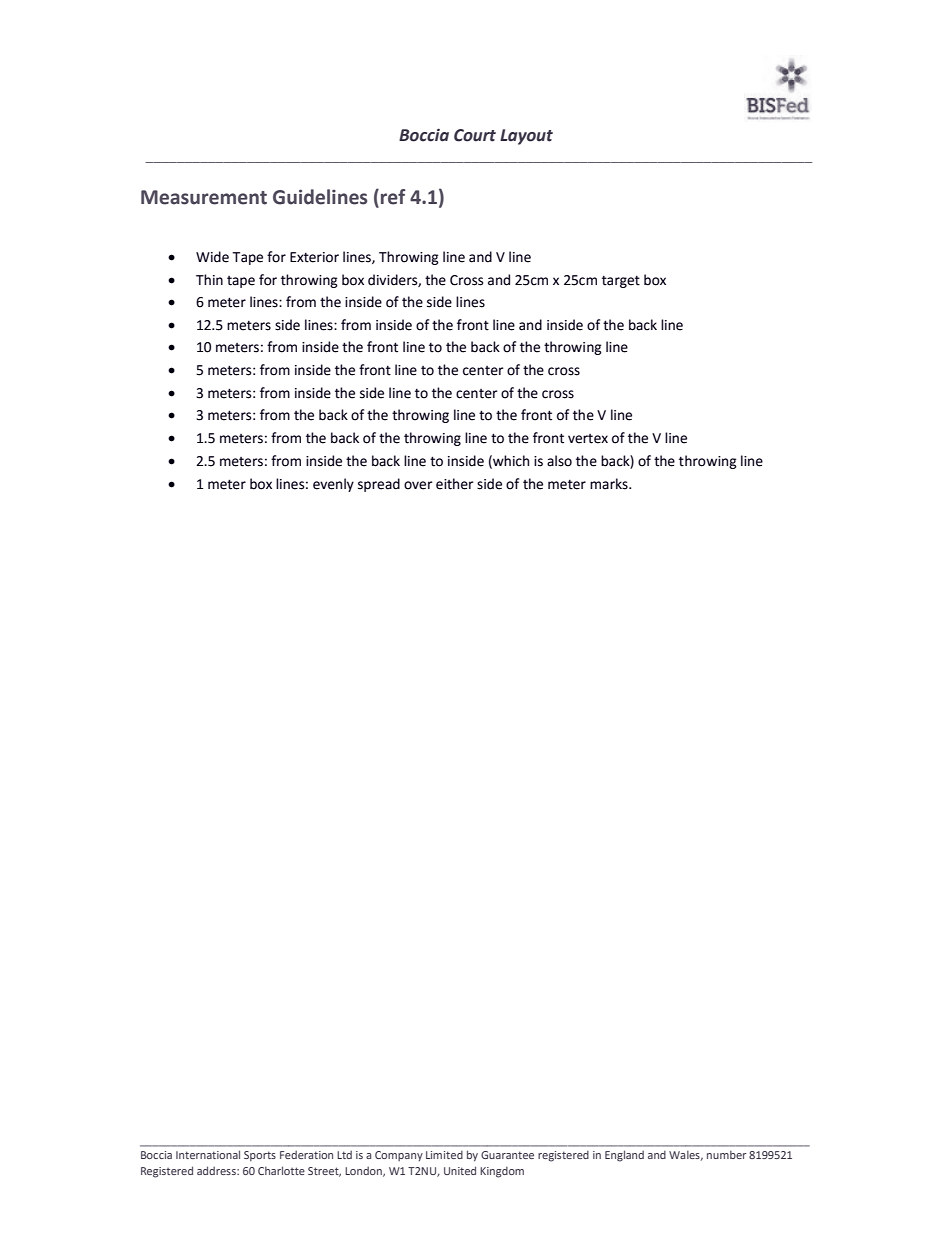 This page has width=952, height=1233. I want to click on marks, so click(610, 484).
